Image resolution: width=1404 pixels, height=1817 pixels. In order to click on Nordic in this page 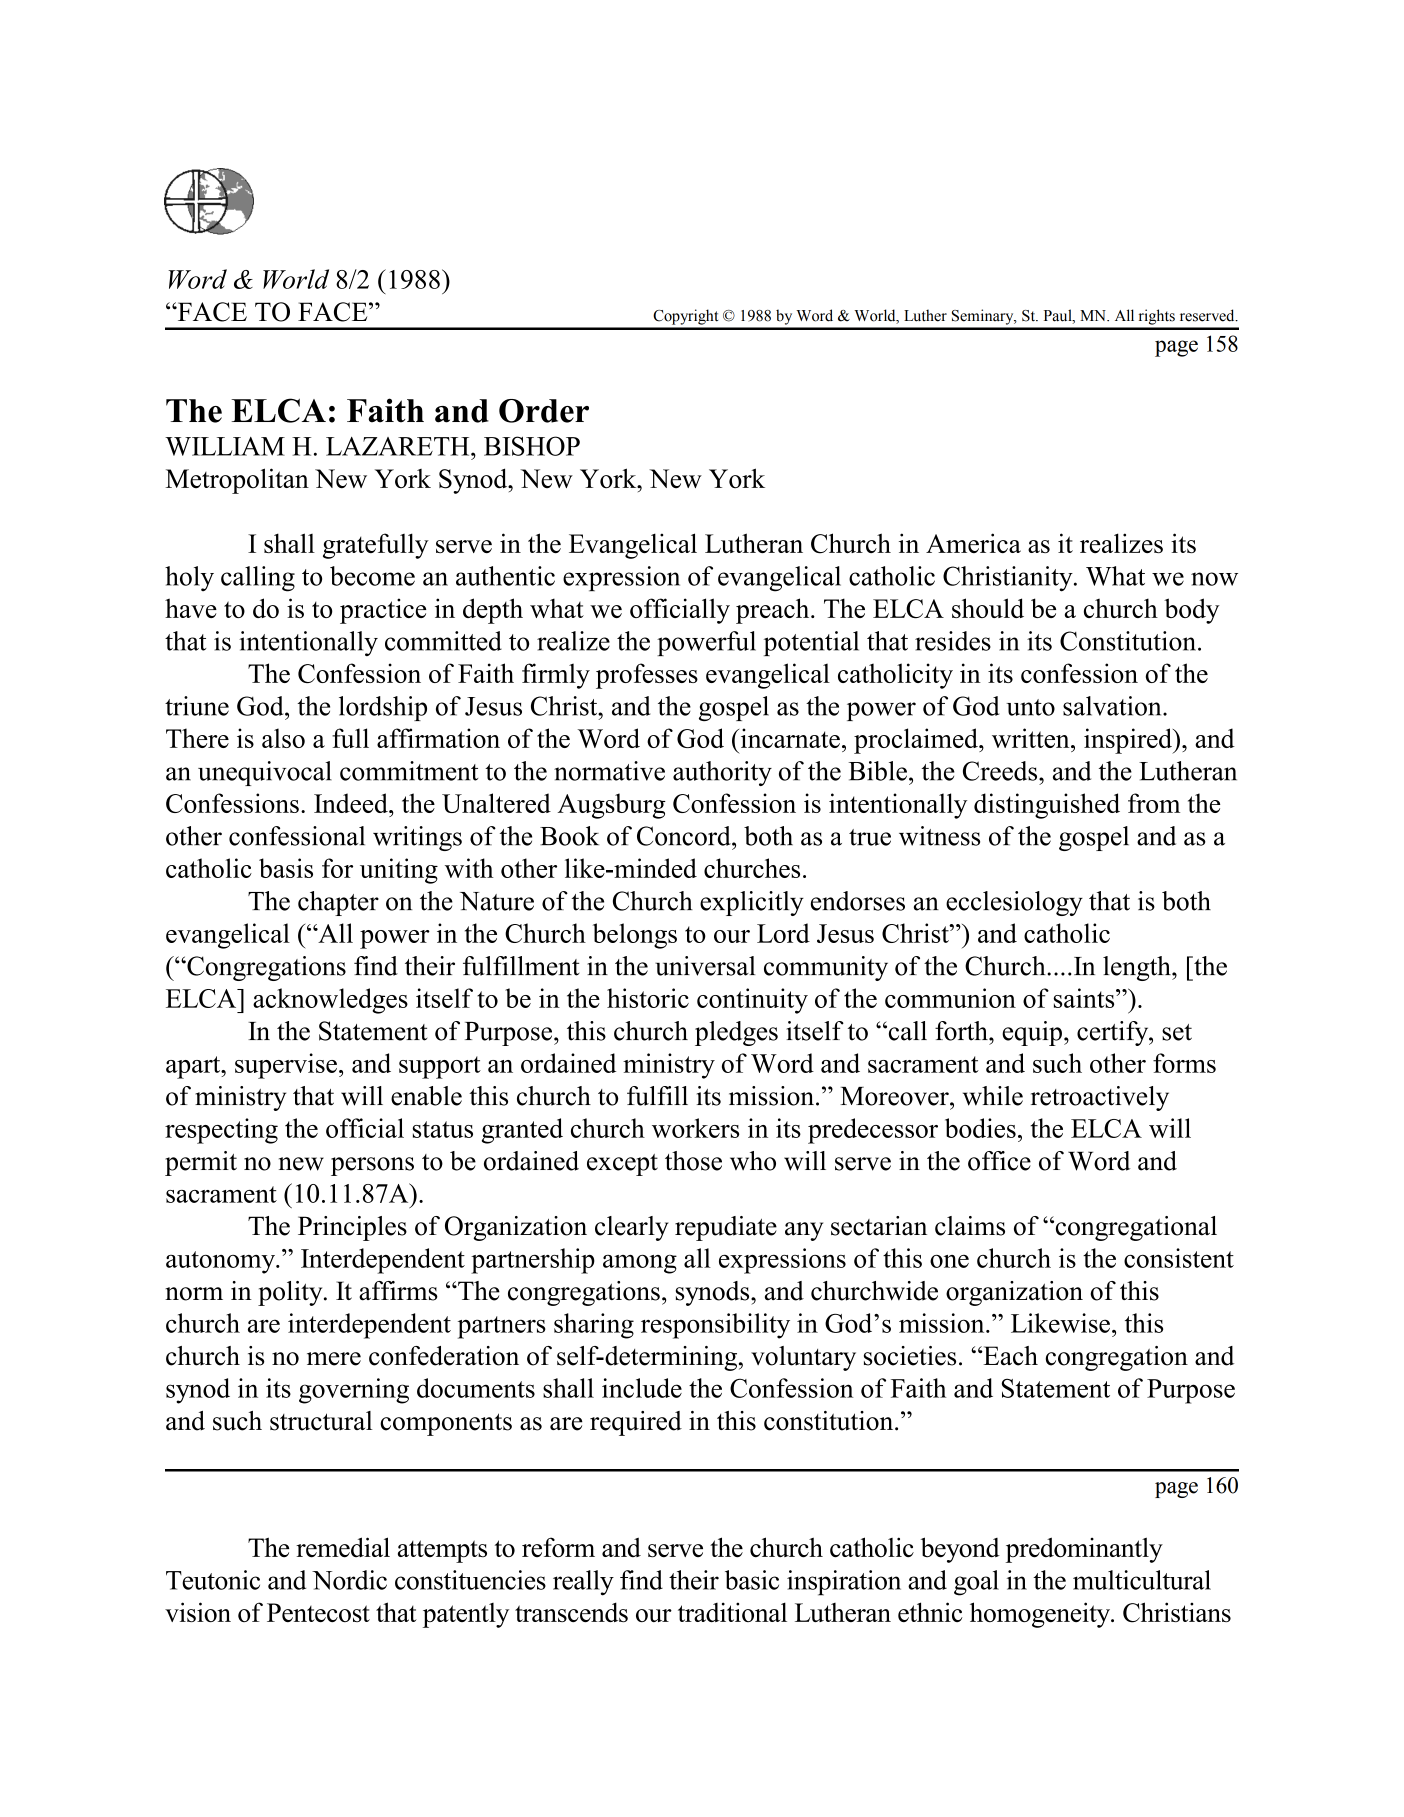, I will do `click(349, 1580)`.
